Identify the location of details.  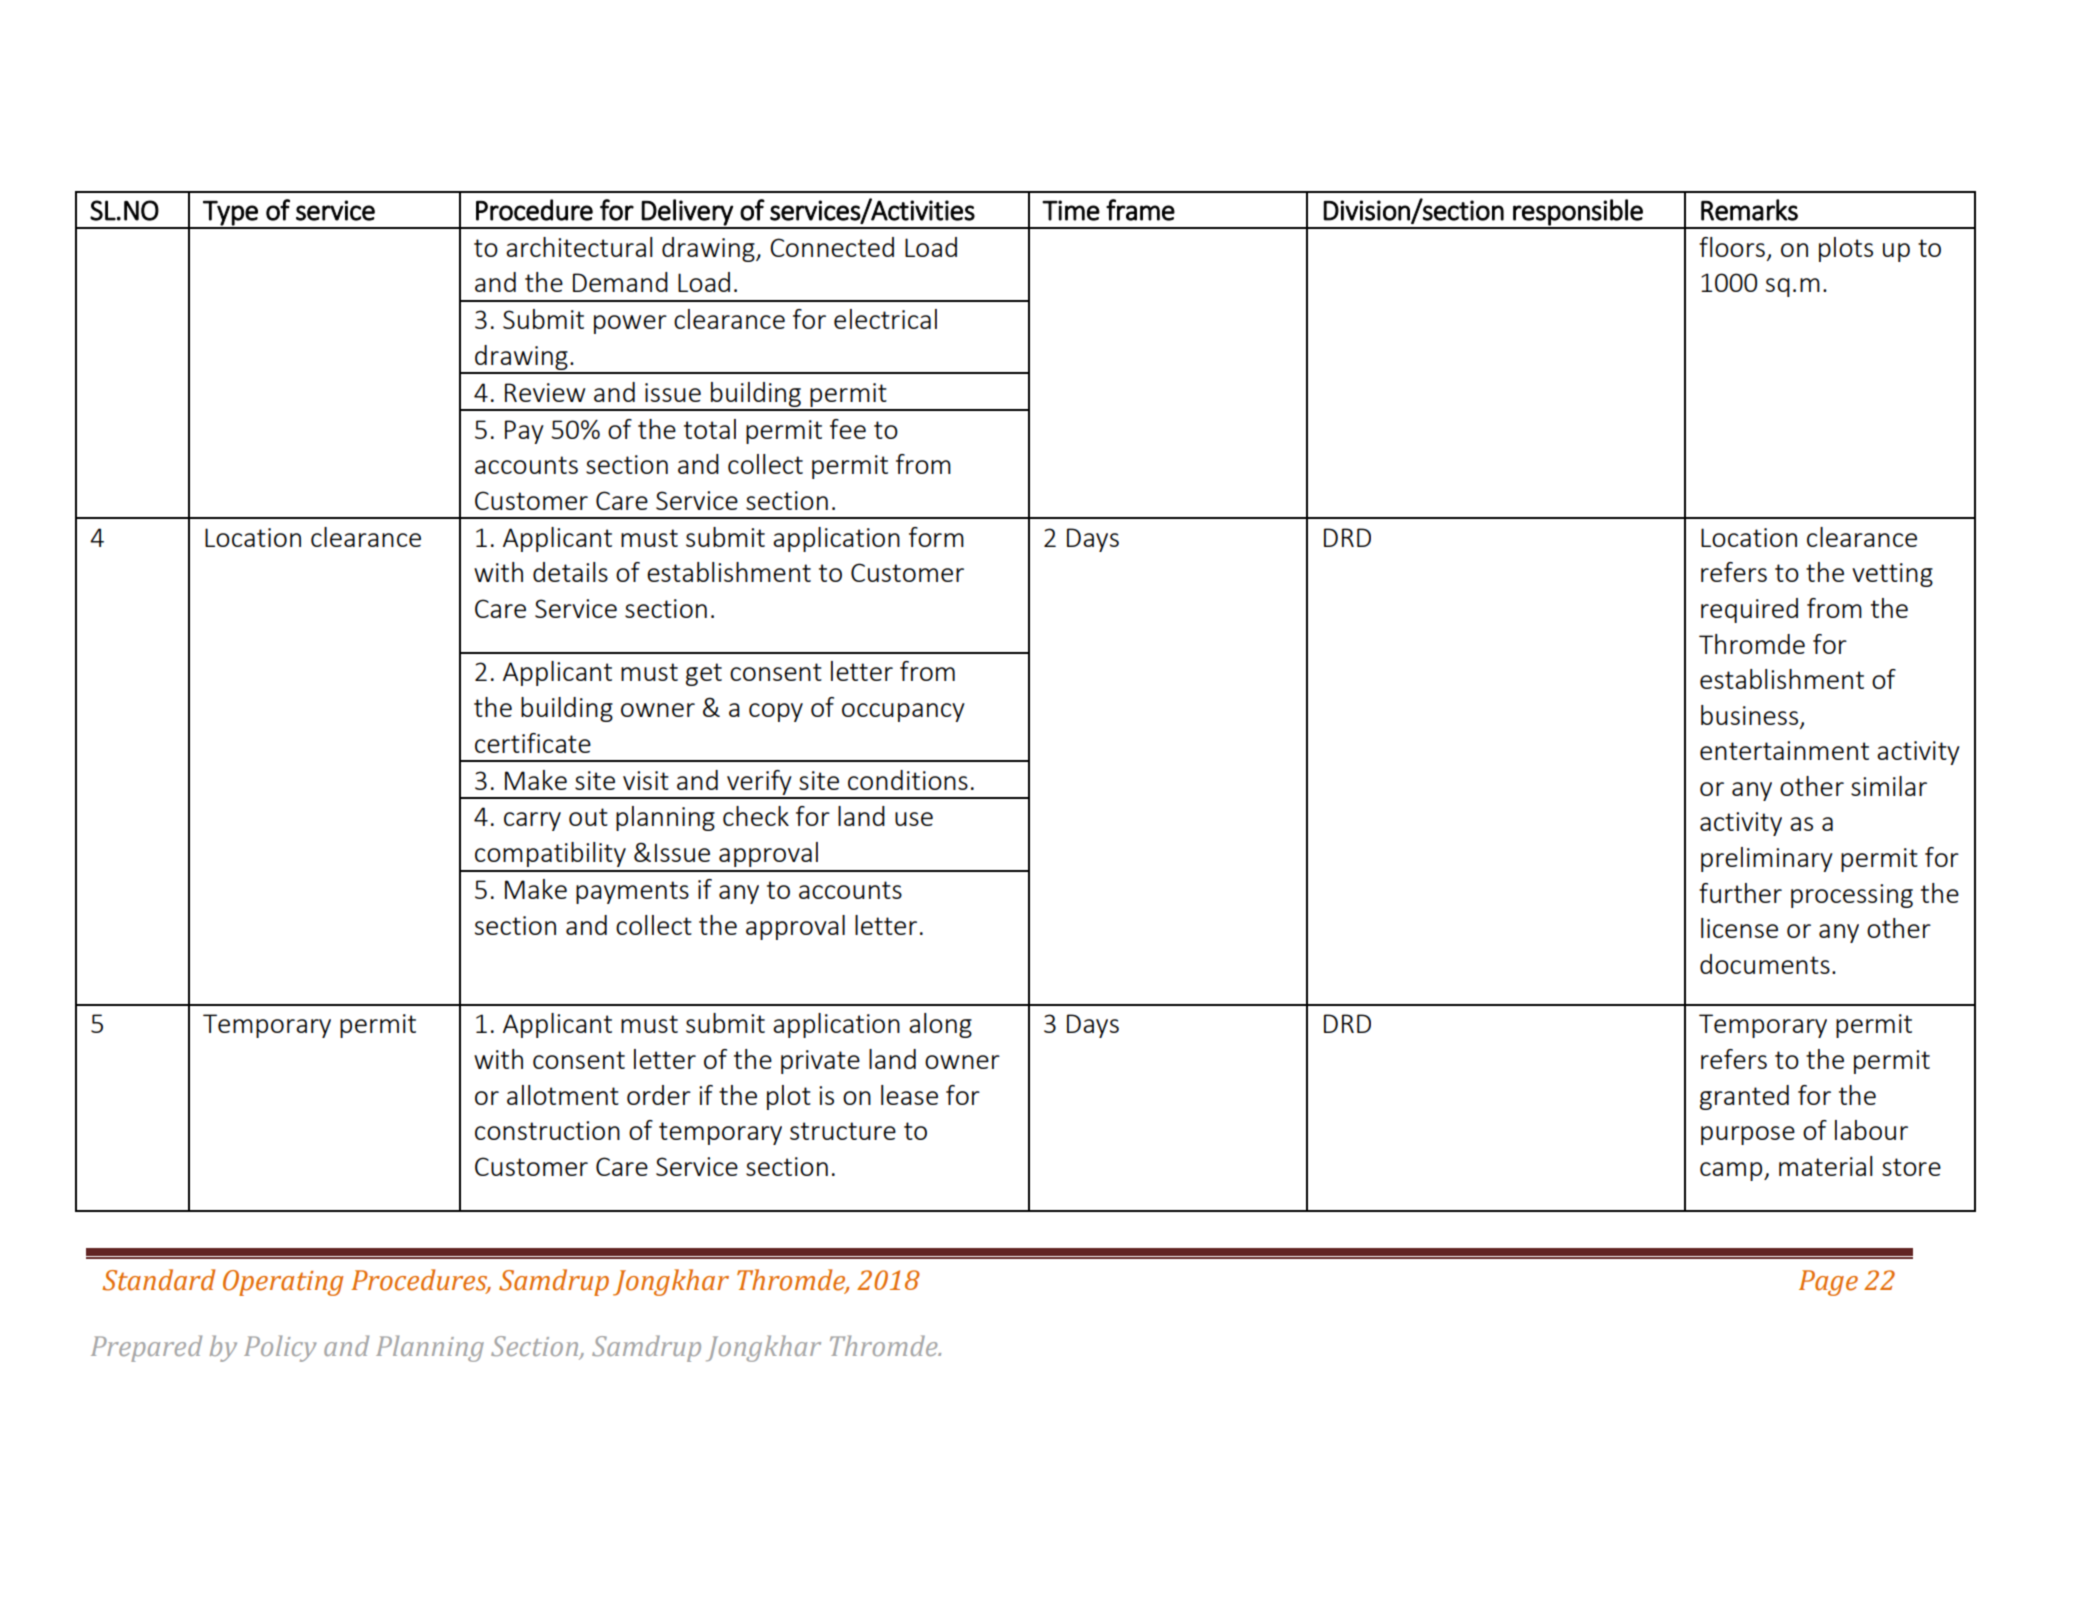
(570, 572).
